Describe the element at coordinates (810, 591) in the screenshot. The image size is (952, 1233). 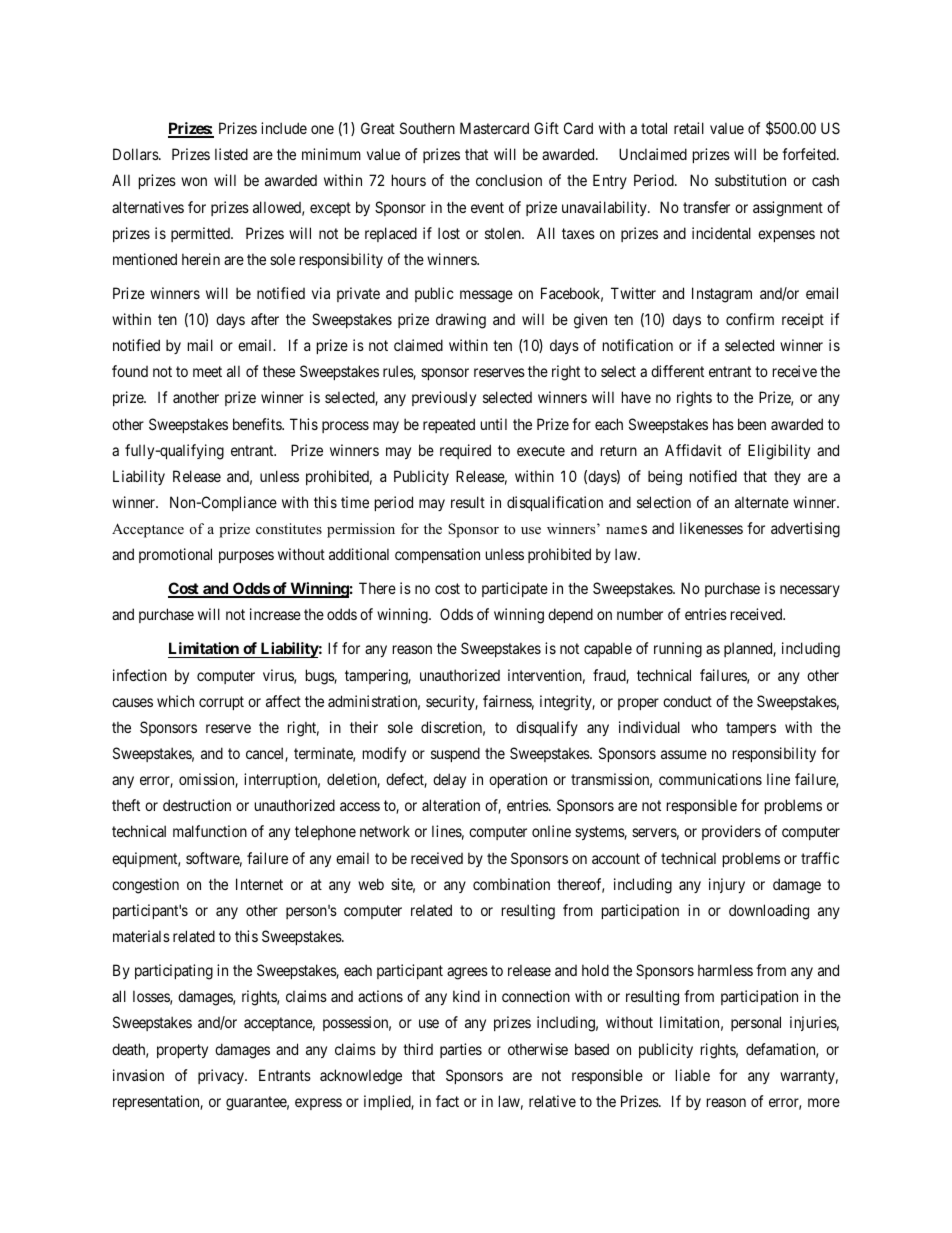
I see `necessary` at that location.
